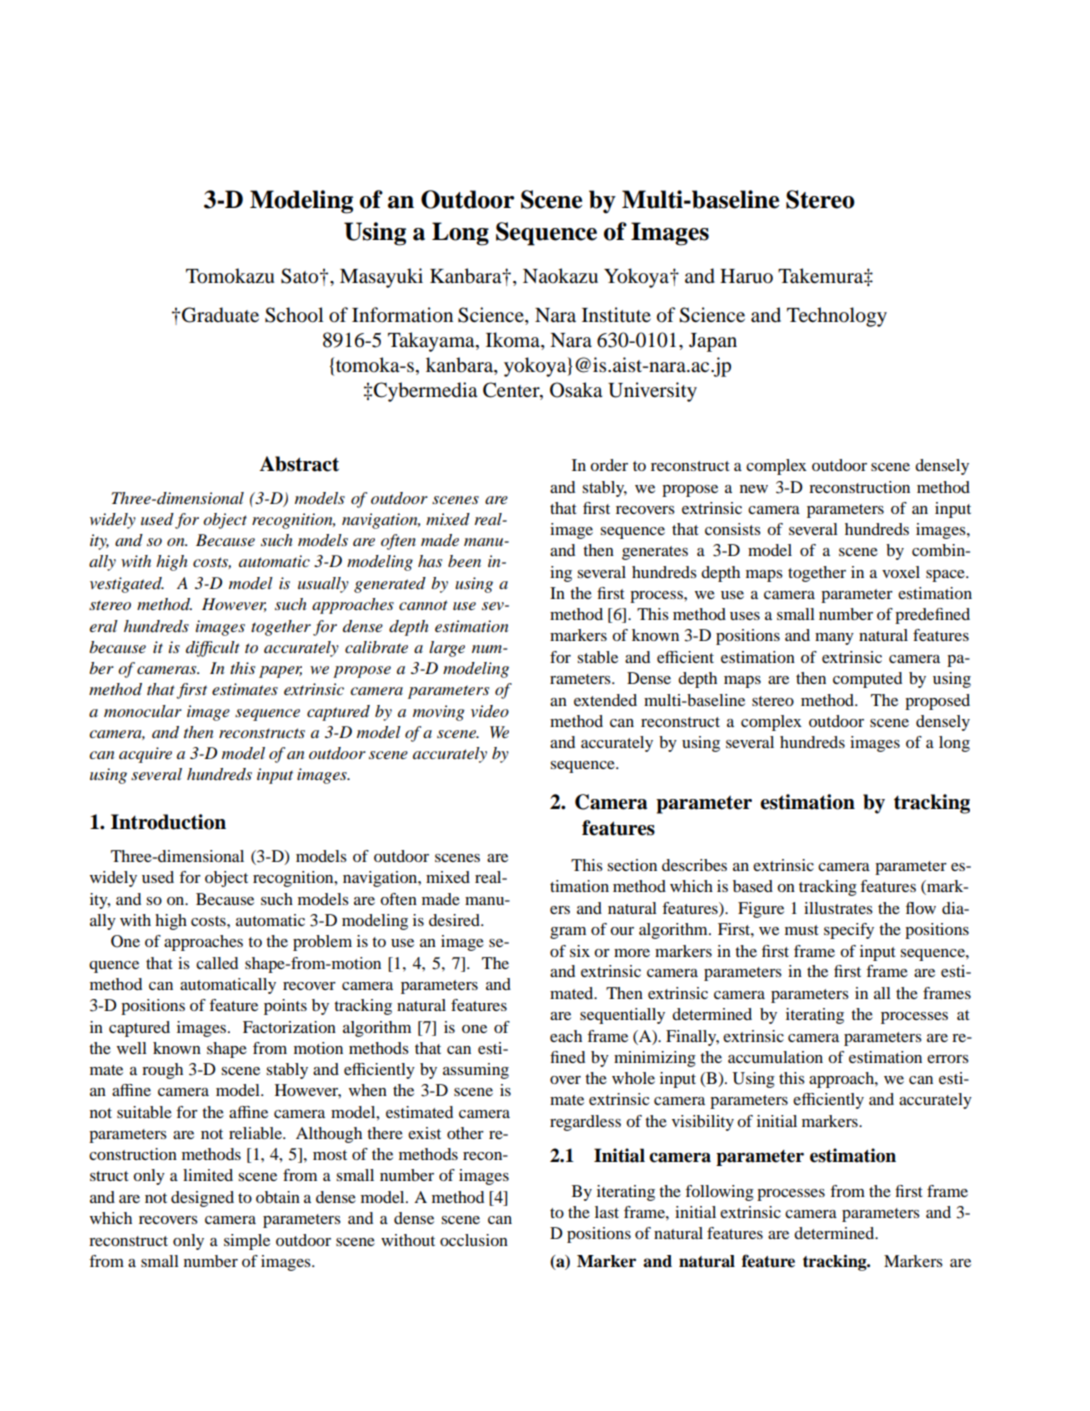 Image resolution: width=1090 pixels, height=1411 pixels. I want to click on designed, so click(202, 1199).
